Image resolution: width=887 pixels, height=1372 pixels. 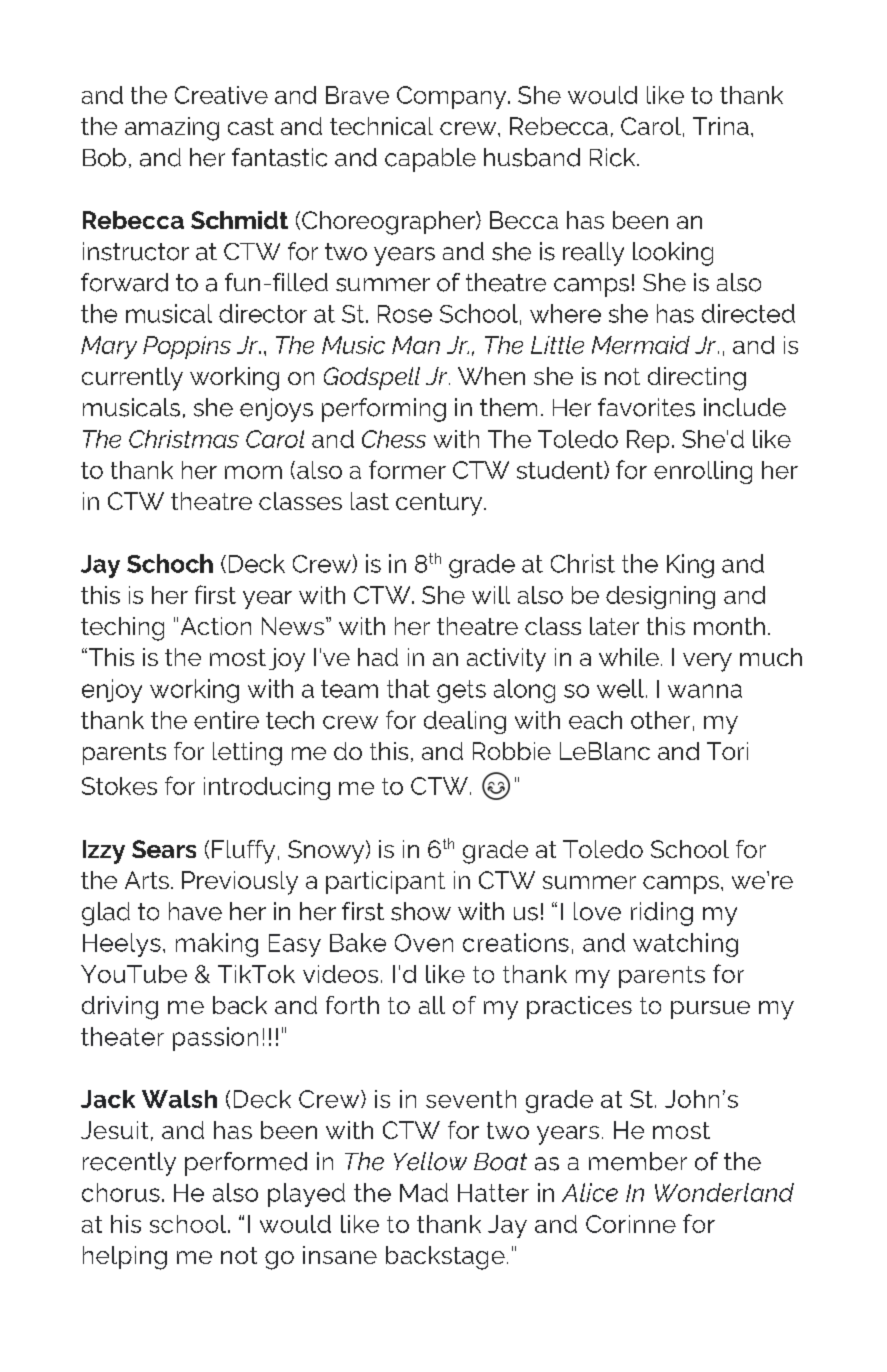 I want to click on amazing, so click(x=172, y=129).
